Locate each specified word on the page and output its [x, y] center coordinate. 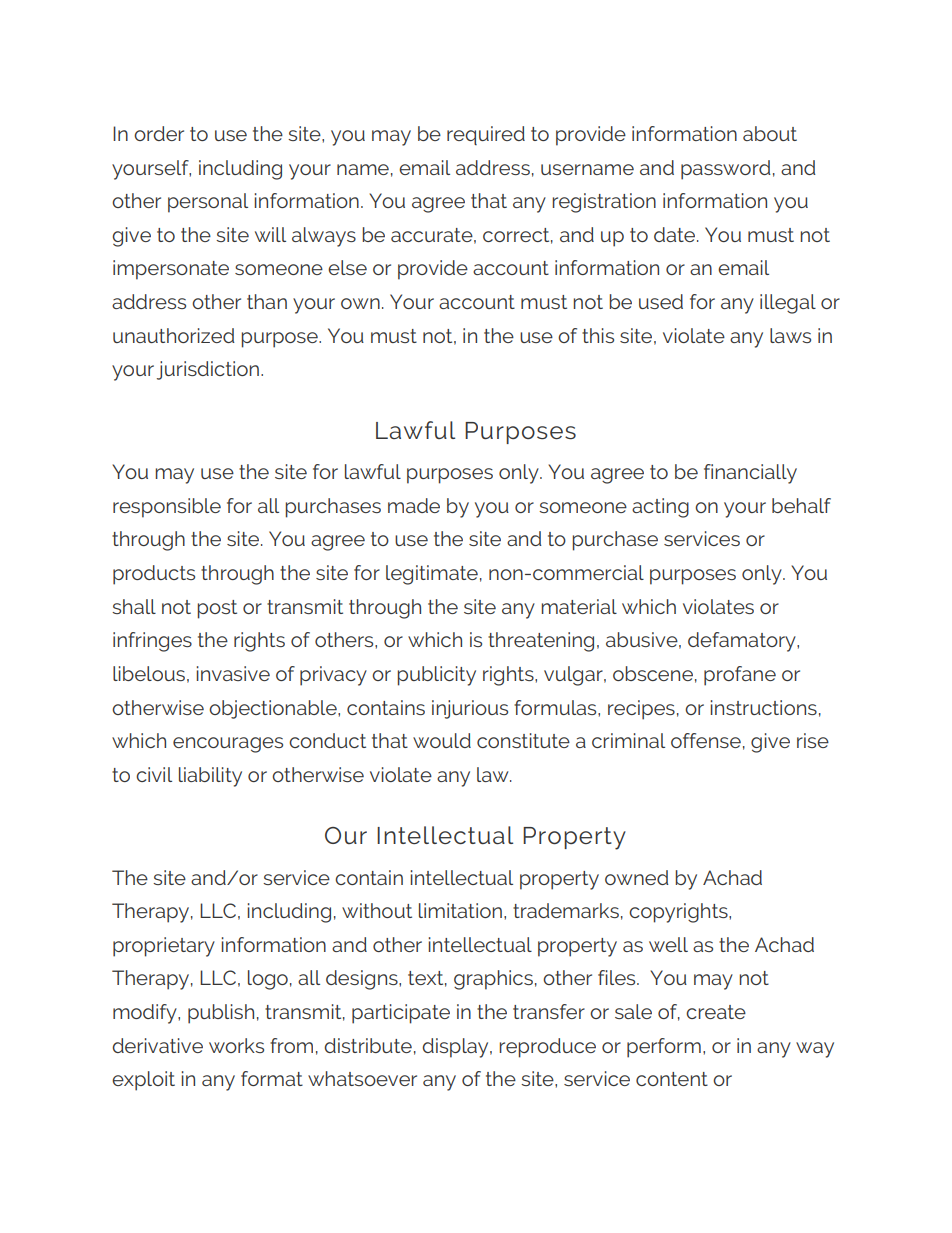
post [217, 609]
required [486, 135]
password [726, 170]
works [236, 1045]
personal [208, 203]
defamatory [743, 642]
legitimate [432, 575]
